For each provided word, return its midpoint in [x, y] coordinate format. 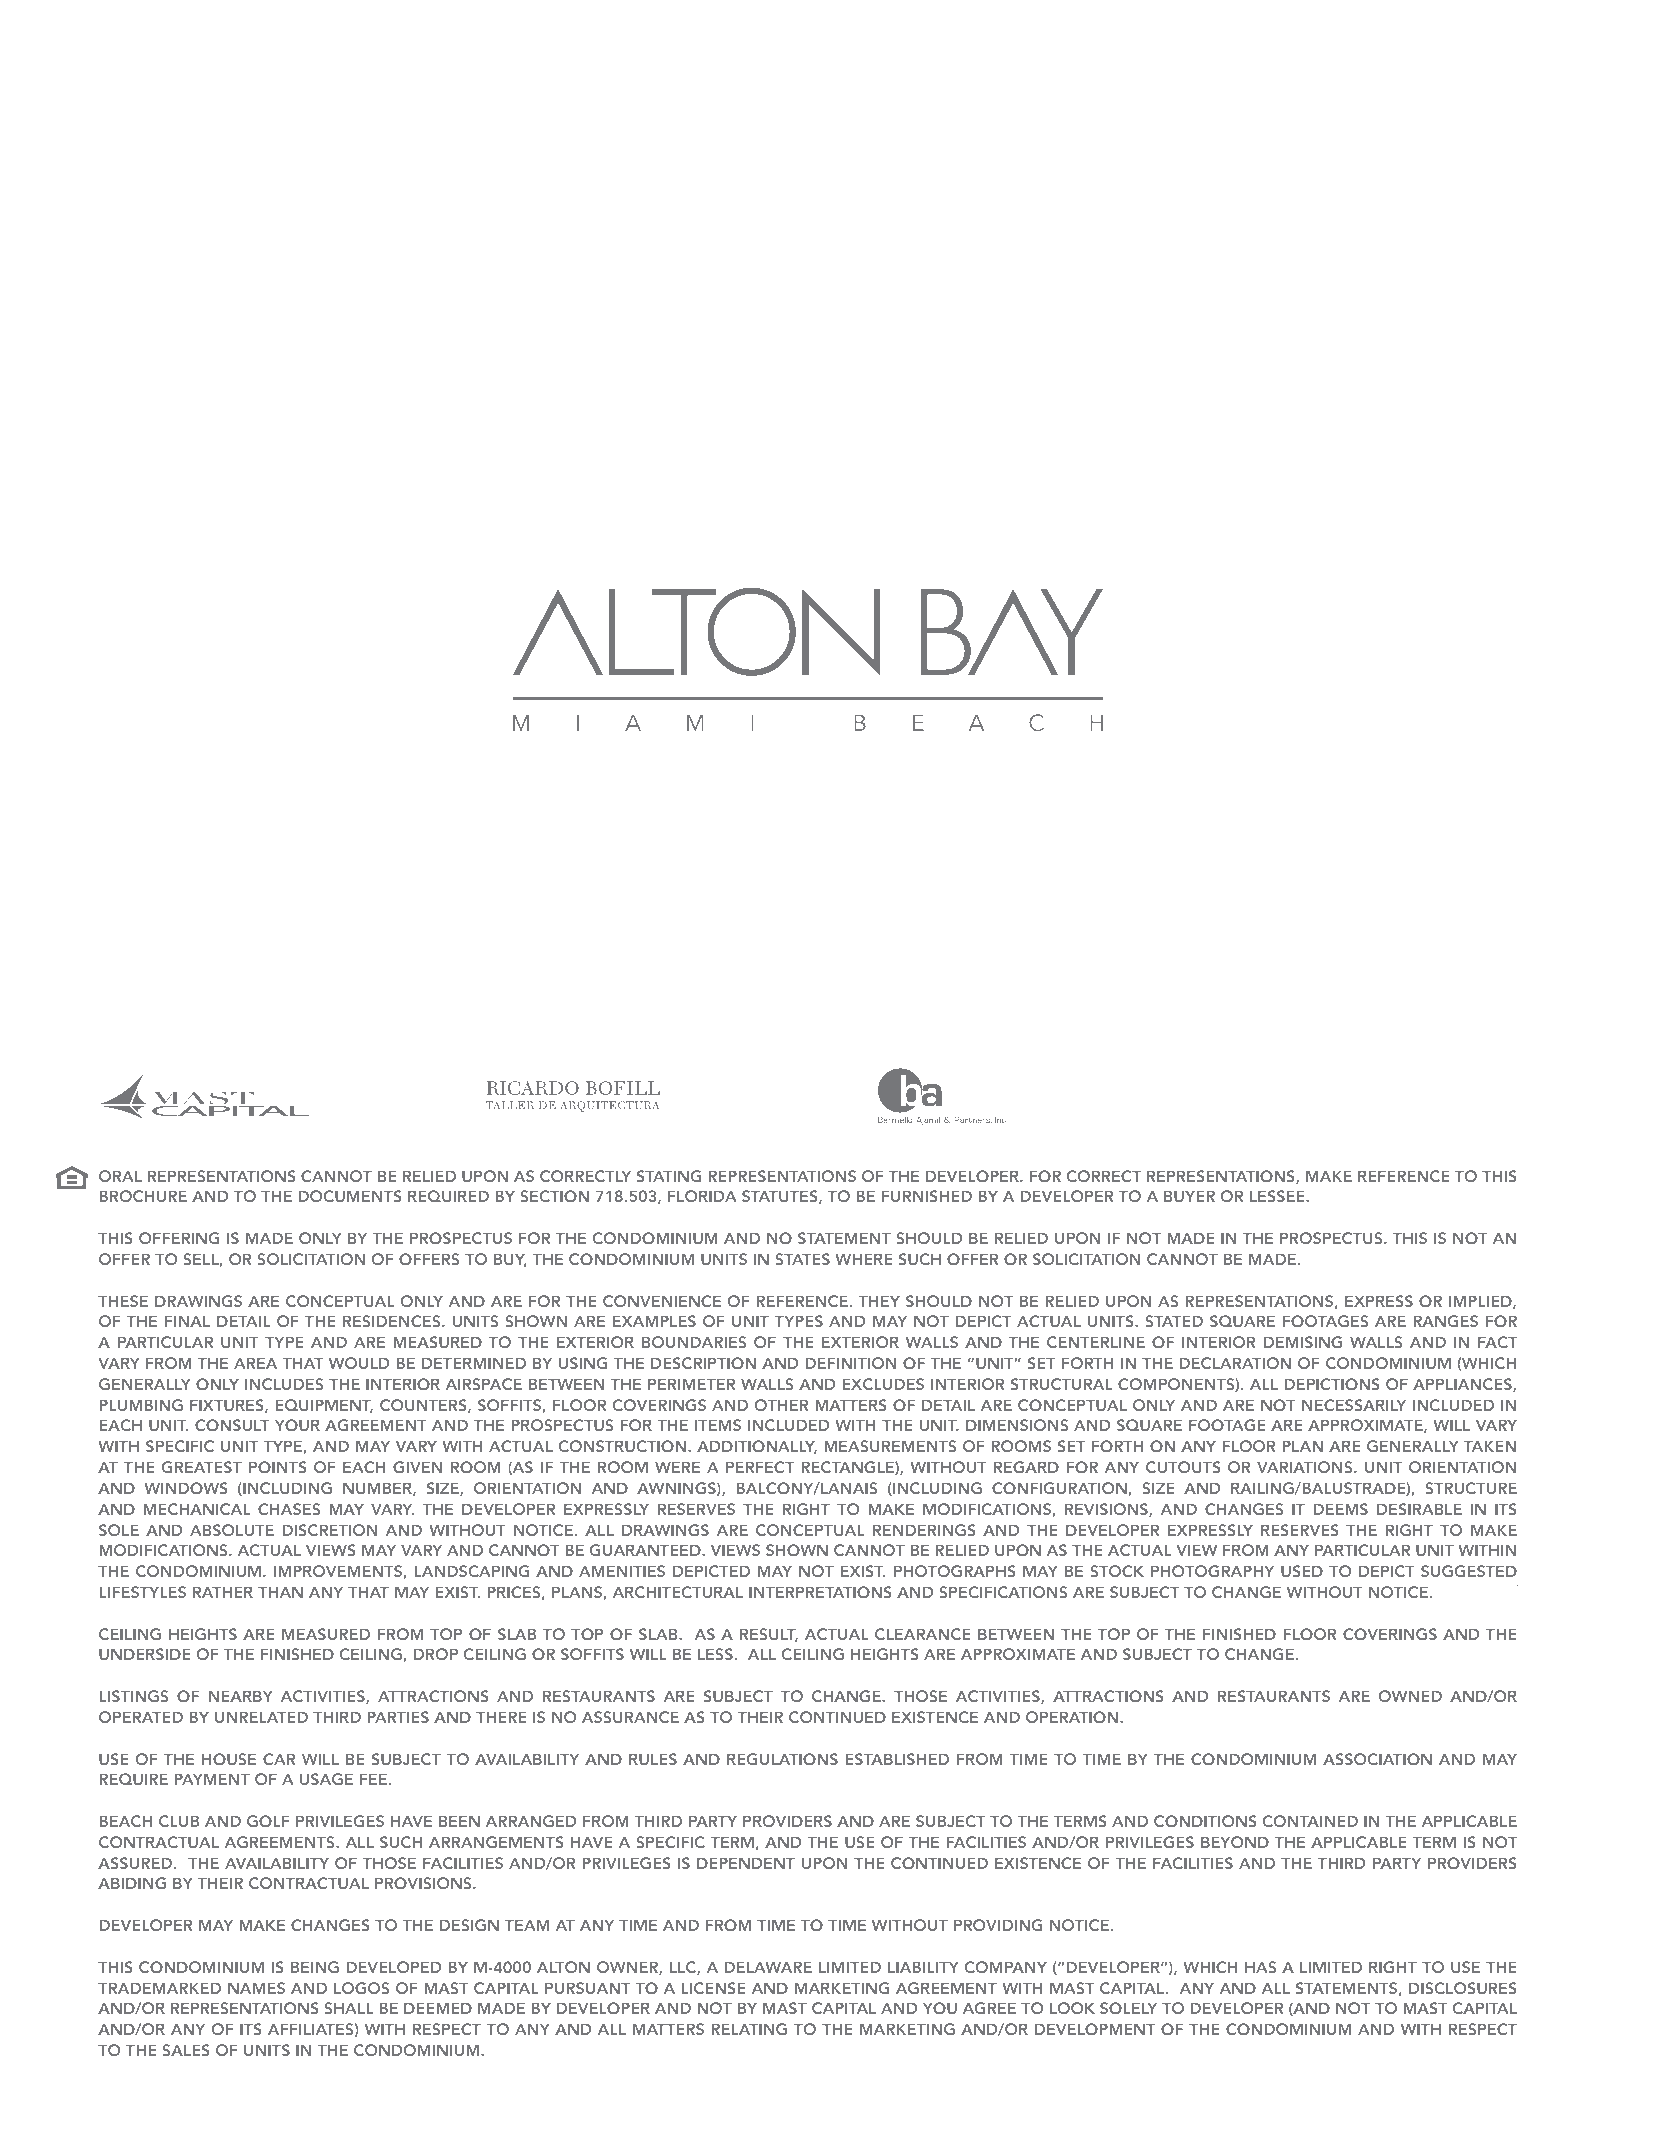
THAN [280, 1592]
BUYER [1189, 1196]
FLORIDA [702, 1196]
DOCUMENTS [350, 1196]
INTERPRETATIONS [820, 1592]
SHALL [349, 2008]
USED [1302, 1571]
